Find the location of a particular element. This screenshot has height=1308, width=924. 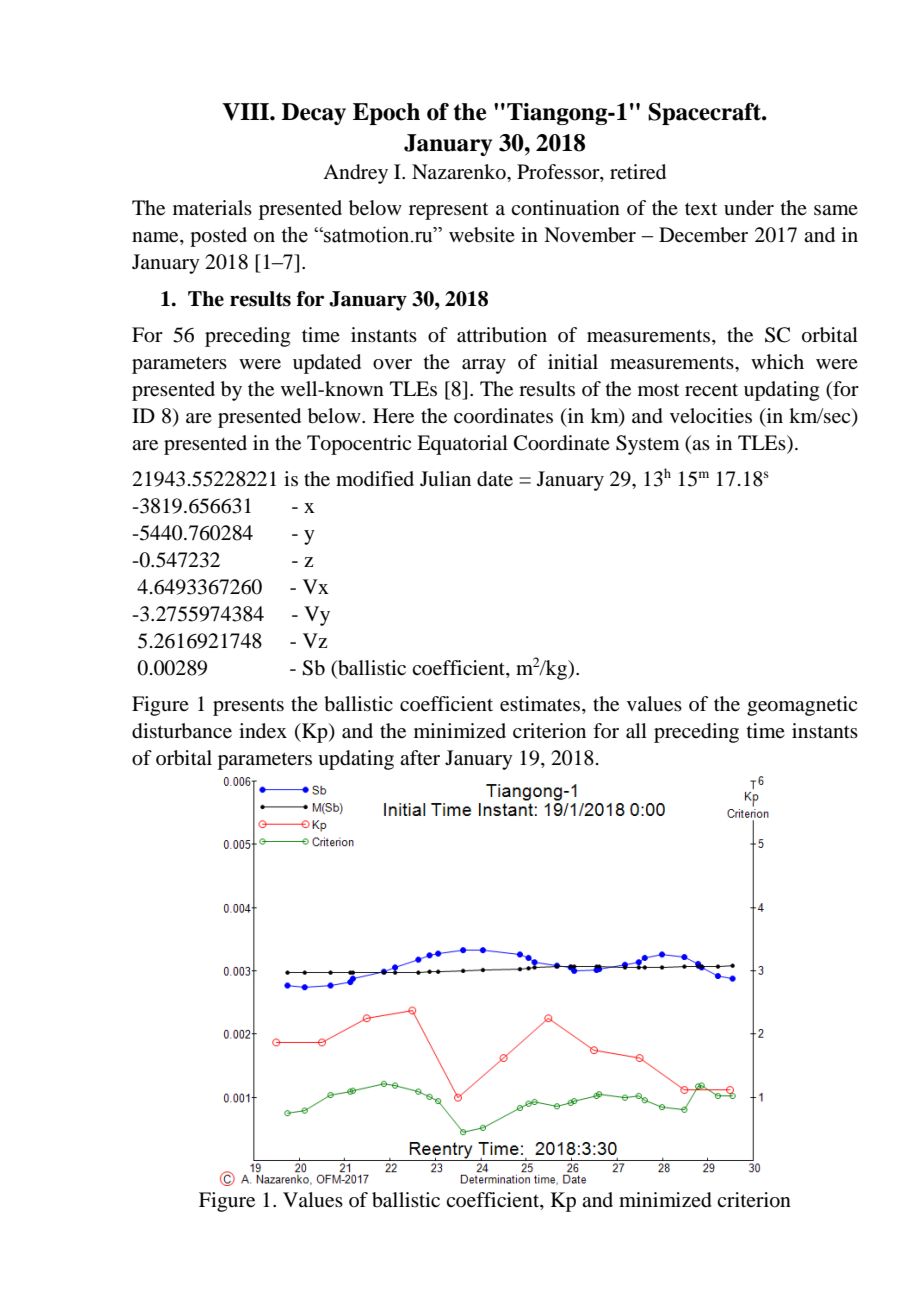

over is located at coordinates (392, 364).
